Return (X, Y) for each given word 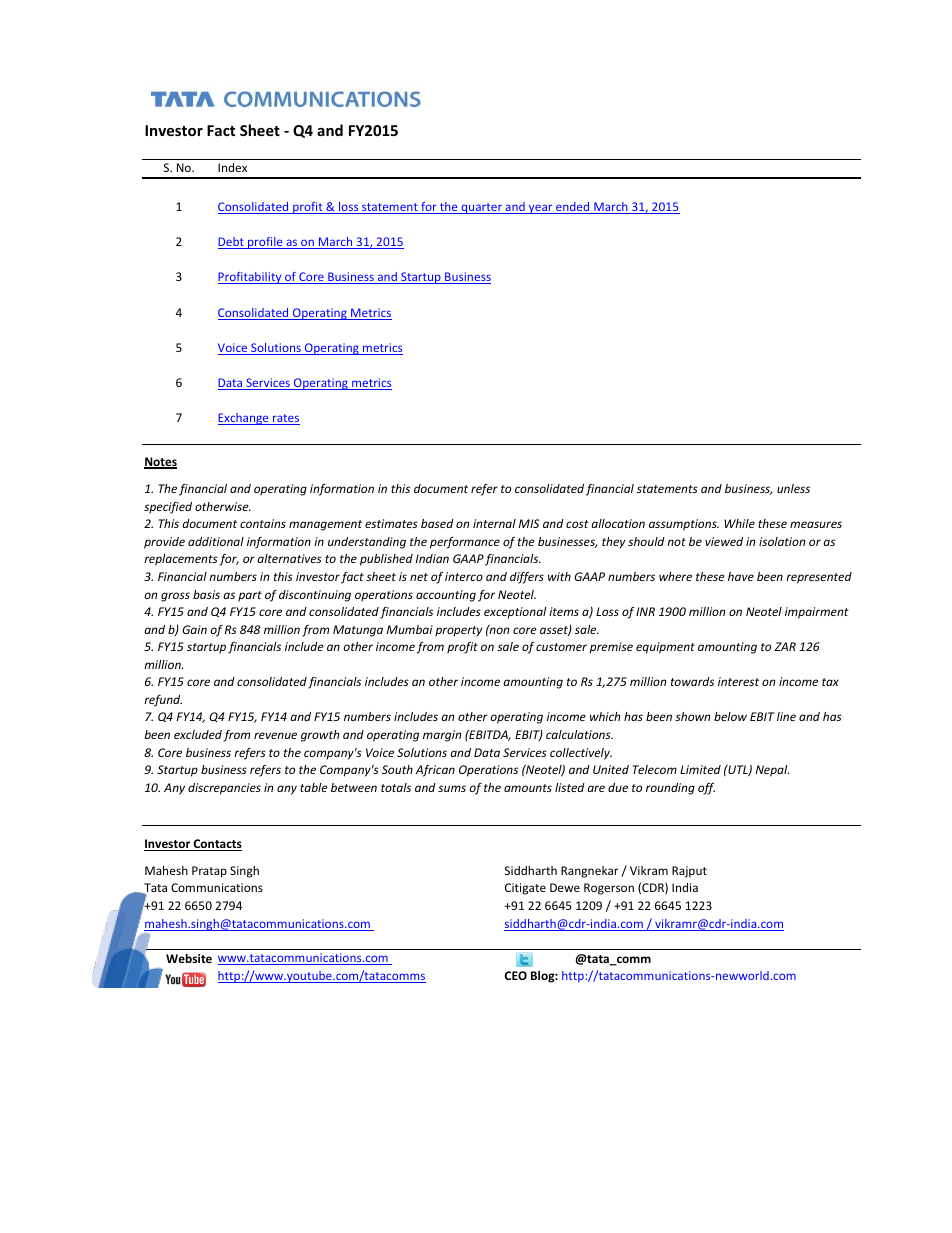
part (250, 596)
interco (464, 576)
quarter (481, 208)
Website (189, 958)
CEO (515, 975)
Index (232, 167)
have (741, 576)
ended (573, 208)
